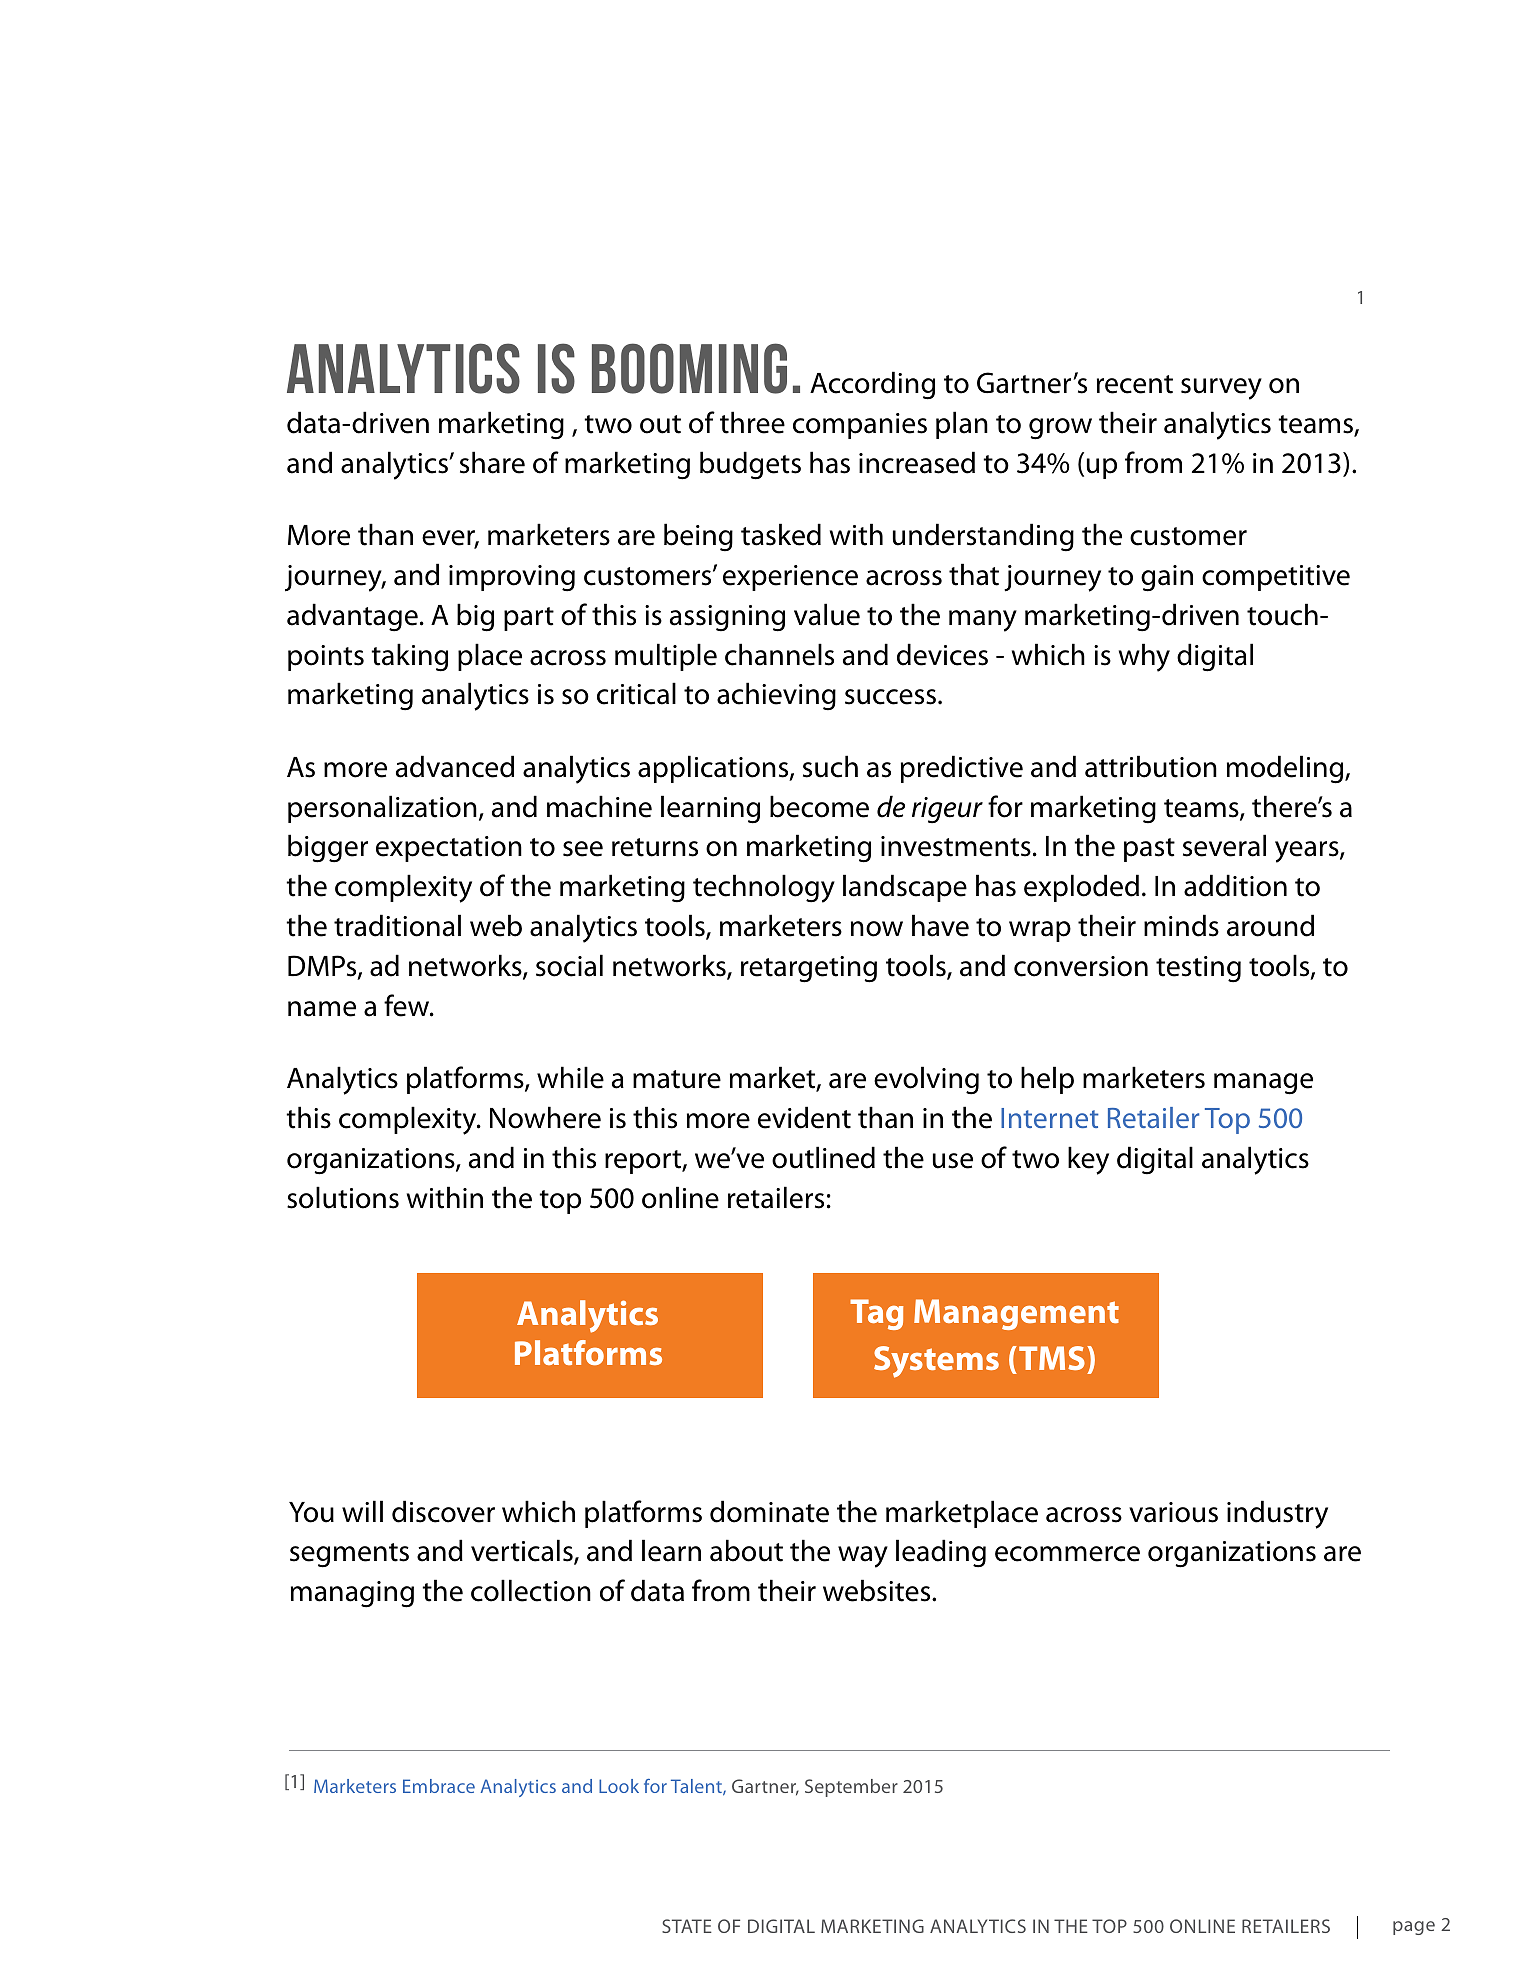 The width and height of the screenshot is (1524, 1973). What do you see at coordinates (492, 462) in the screenshot?
I see `share` at bounding box center [492, 462].
